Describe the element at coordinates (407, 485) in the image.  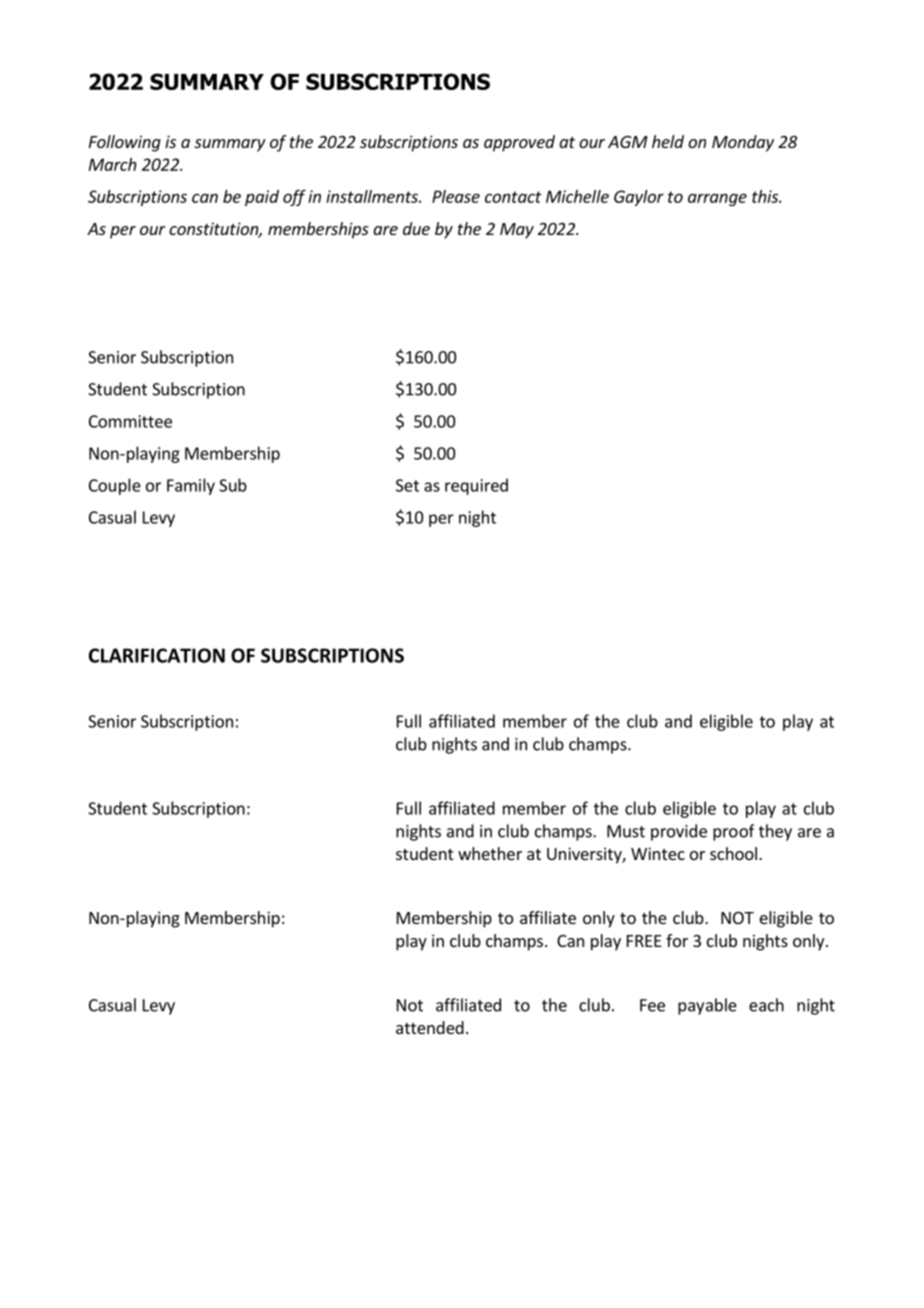
I see `Set` at that location.
